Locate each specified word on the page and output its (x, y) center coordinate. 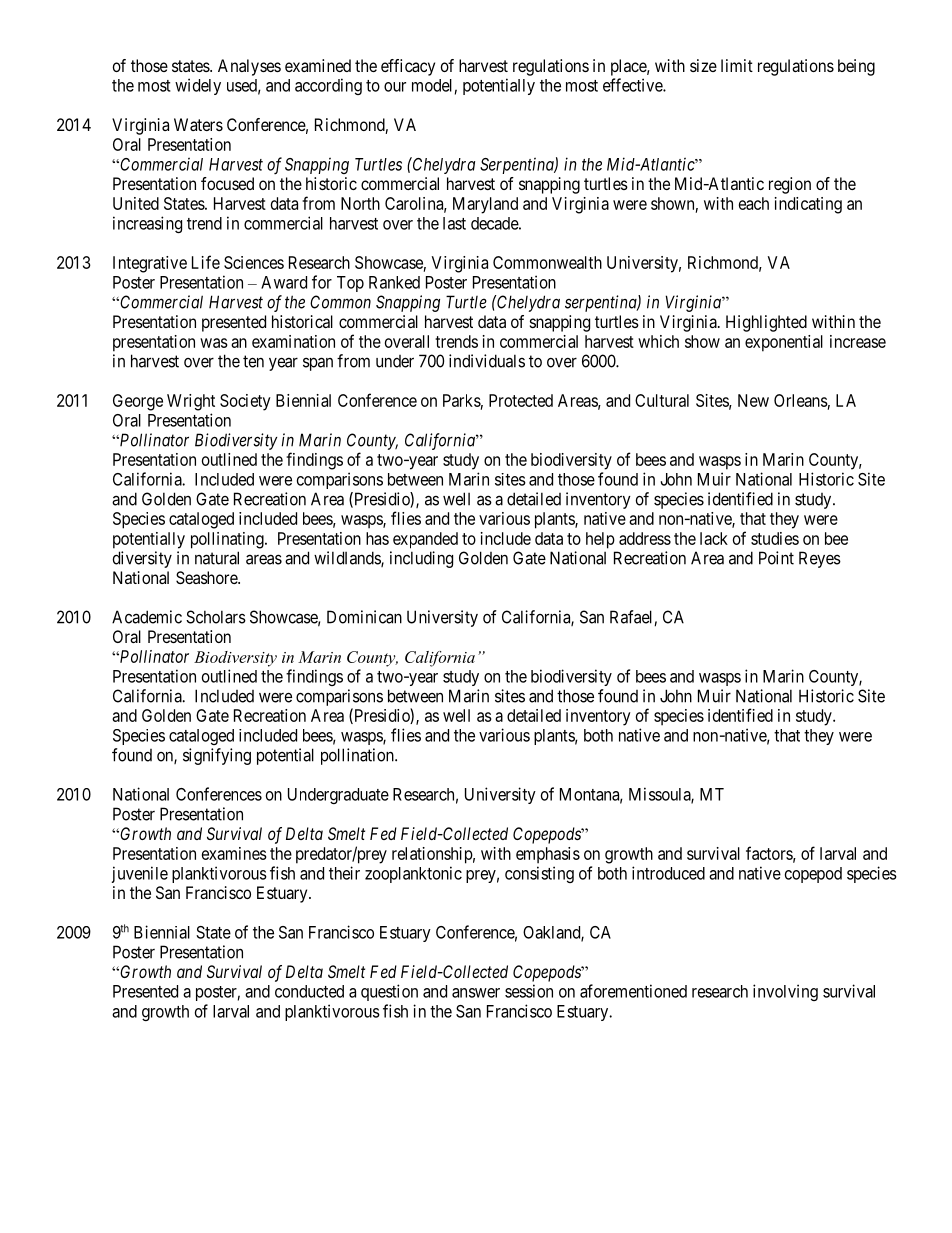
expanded (425, 540)
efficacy (408, 67)
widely (198, 86)
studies (775, 538)
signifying (217, 756)
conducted (309, 991)
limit (737, 65)
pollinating (228, 540)
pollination (358, 756)
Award (284, 282)
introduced (668, 873)
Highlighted (766, 323)
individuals (487, 361)
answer (476, 993)
